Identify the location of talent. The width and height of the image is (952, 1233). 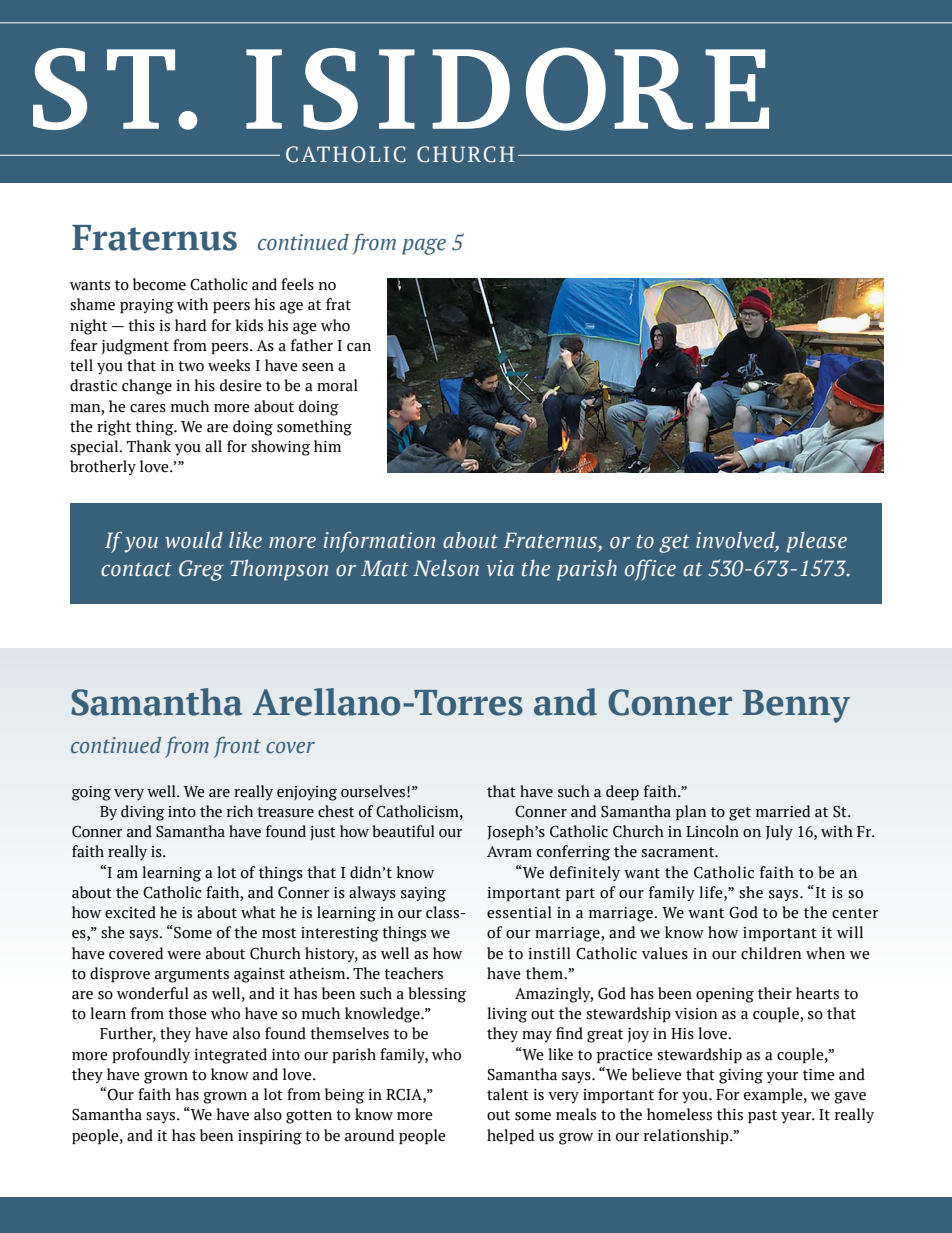
(508, 1094).
